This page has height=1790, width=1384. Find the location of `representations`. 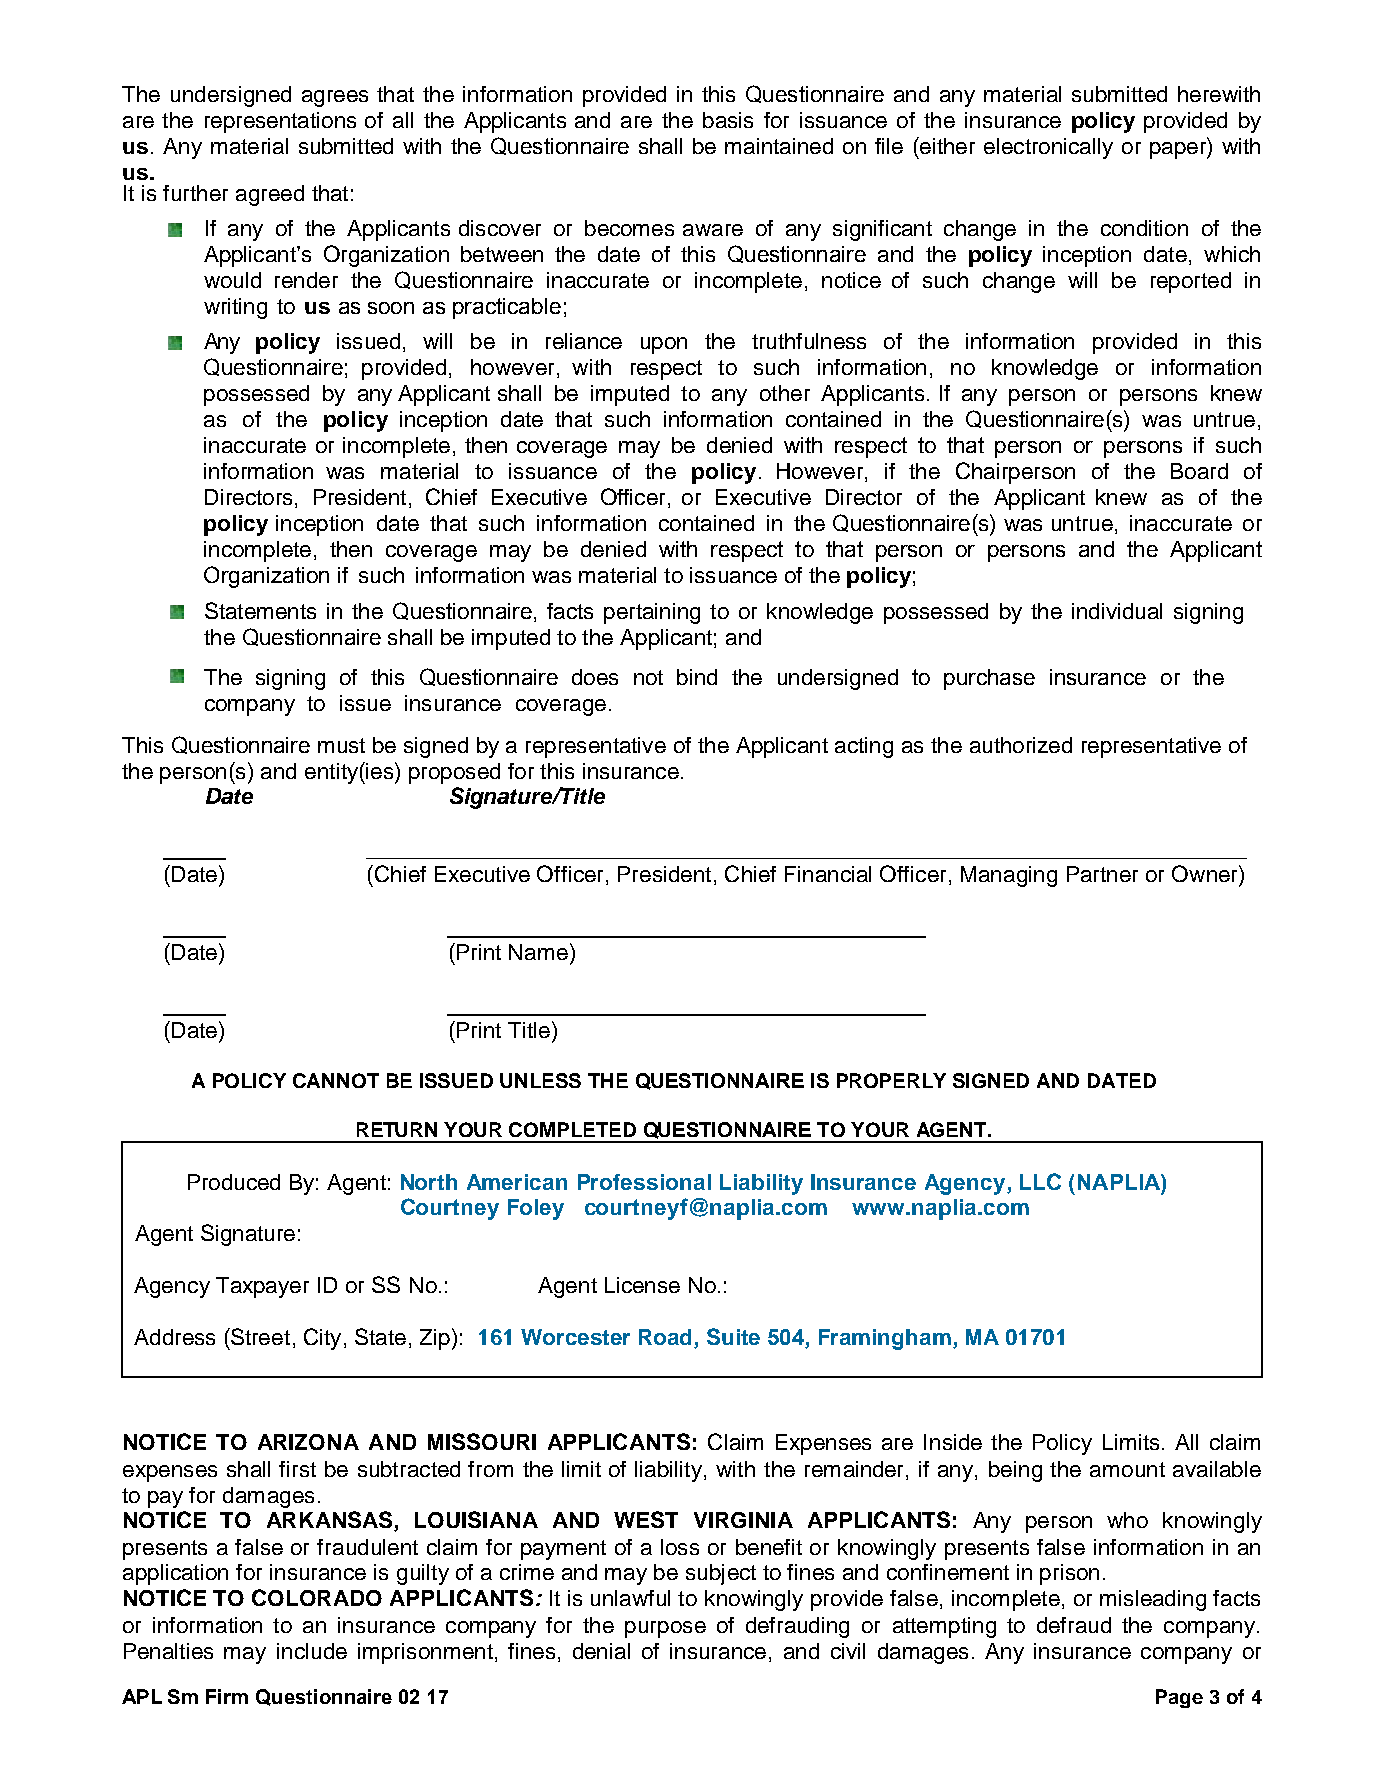

representations is located at coordinates (280, 122).
